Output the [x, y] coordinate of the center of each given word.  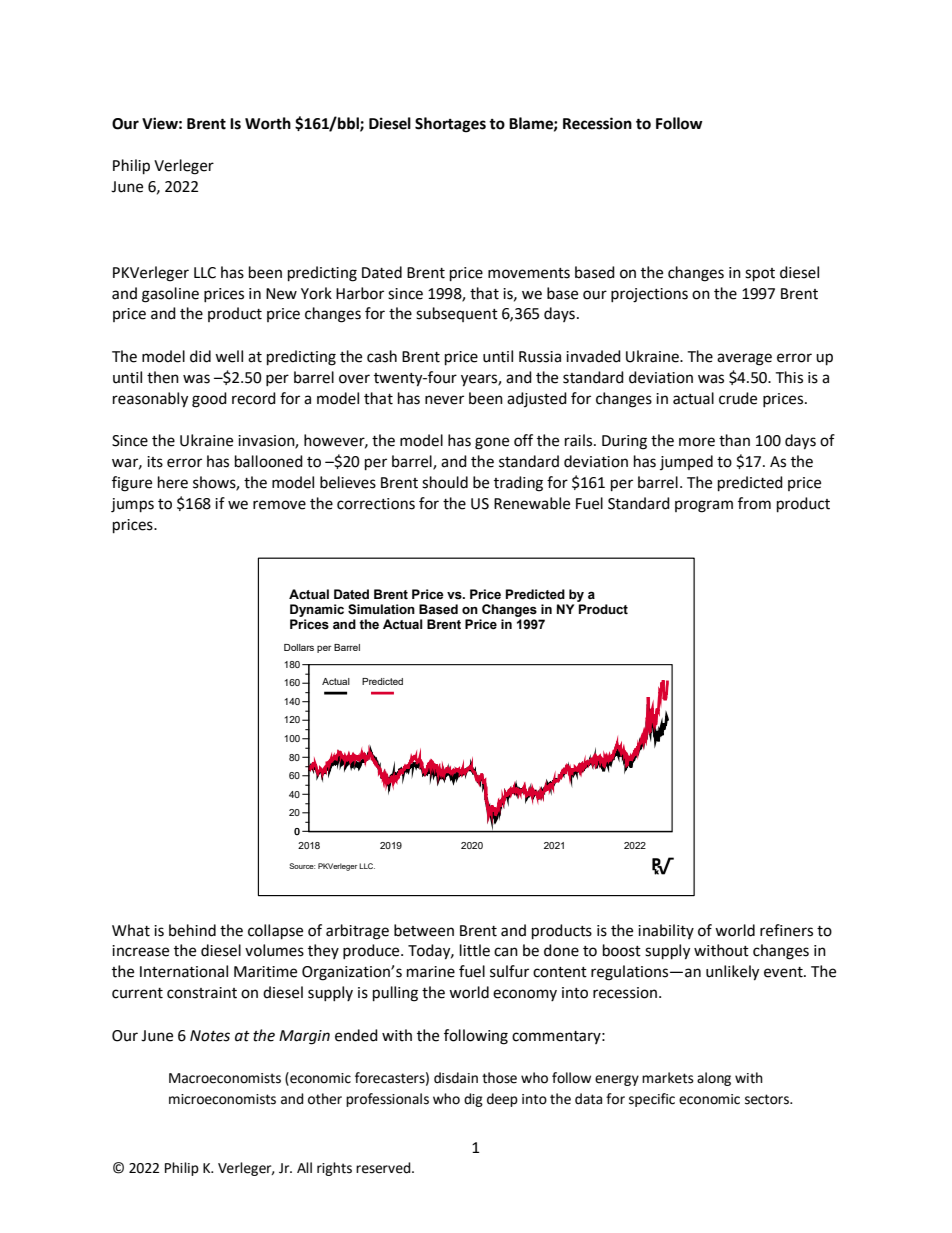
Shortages [450, 125]
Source [302, 866]
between [424, 930]
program [704, 506]
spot [760, 275]
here [173, 482]
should [445, 482]
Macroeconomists [225, 1078]
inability [666, 931]
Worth [268, 123]
